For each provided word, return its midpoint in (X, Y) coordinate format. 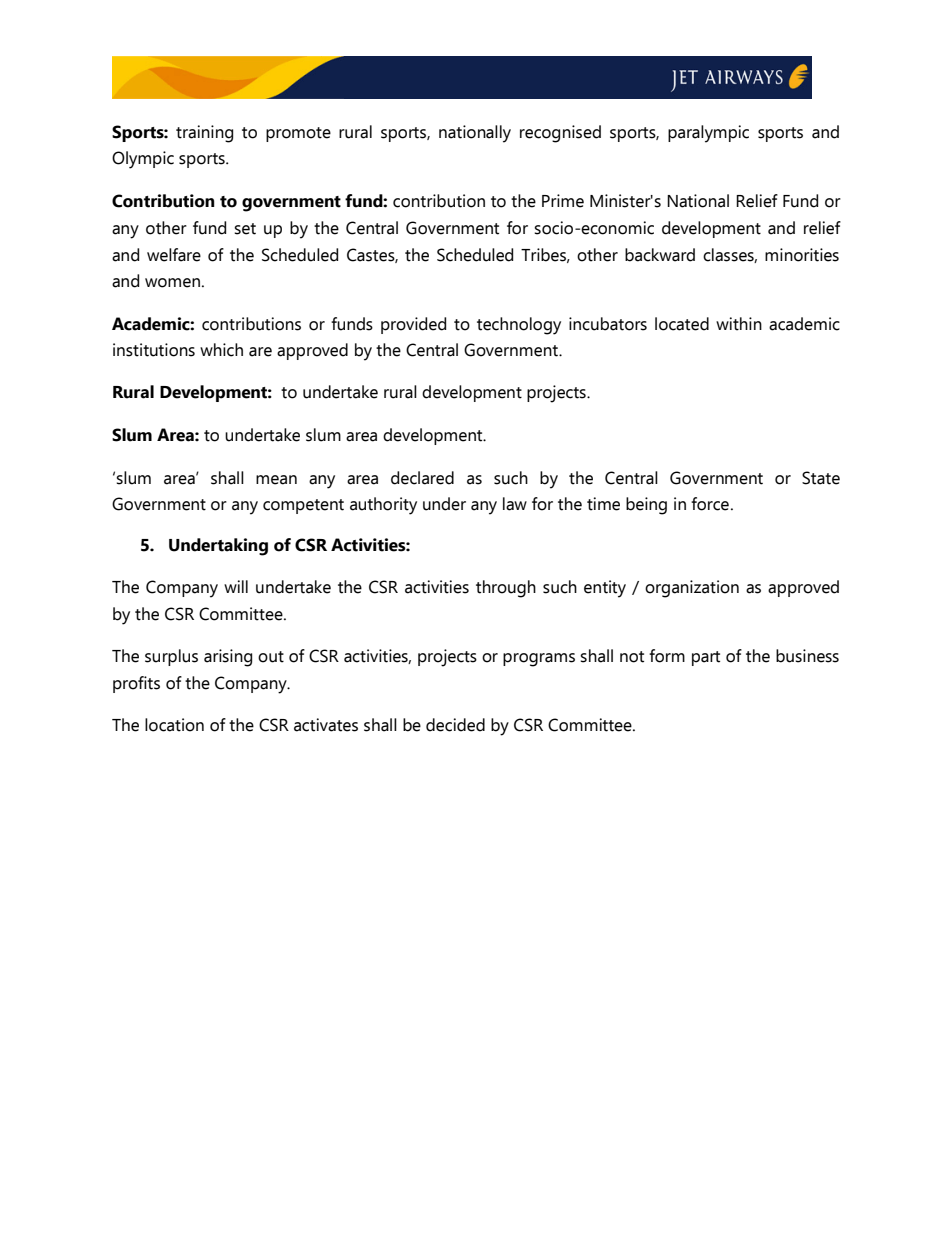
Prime (563, 201)
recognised (560, 134)
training (204, 134)
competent (303, 506)
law (515, 504)
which (221, 350)
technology (519, 326)
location (174, 725)
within (739, 324)
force (710, 504)
